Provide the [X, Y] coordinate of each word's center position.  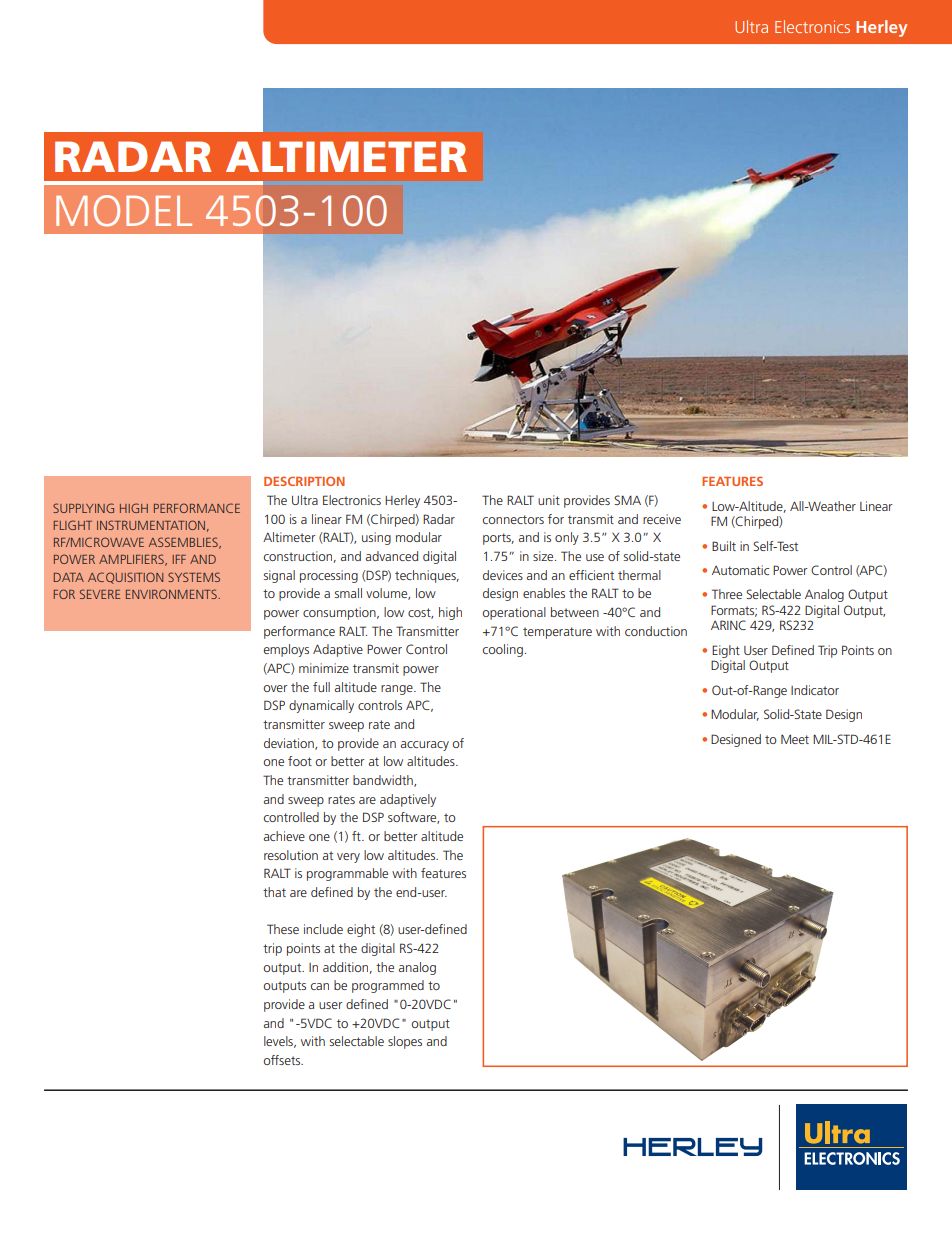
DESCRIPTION [304, 481]
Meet [795, 739]
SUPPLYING [83, 508]
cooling [503, 650]
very [348, 858]
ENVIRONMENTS [172, 594]
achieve [284, 836]
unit [549, 500]
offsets [283, 1060]
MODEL [124, 211]
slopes [405, 1042]
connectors [513, 519]
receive [662, 519]
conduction [656, 631]
